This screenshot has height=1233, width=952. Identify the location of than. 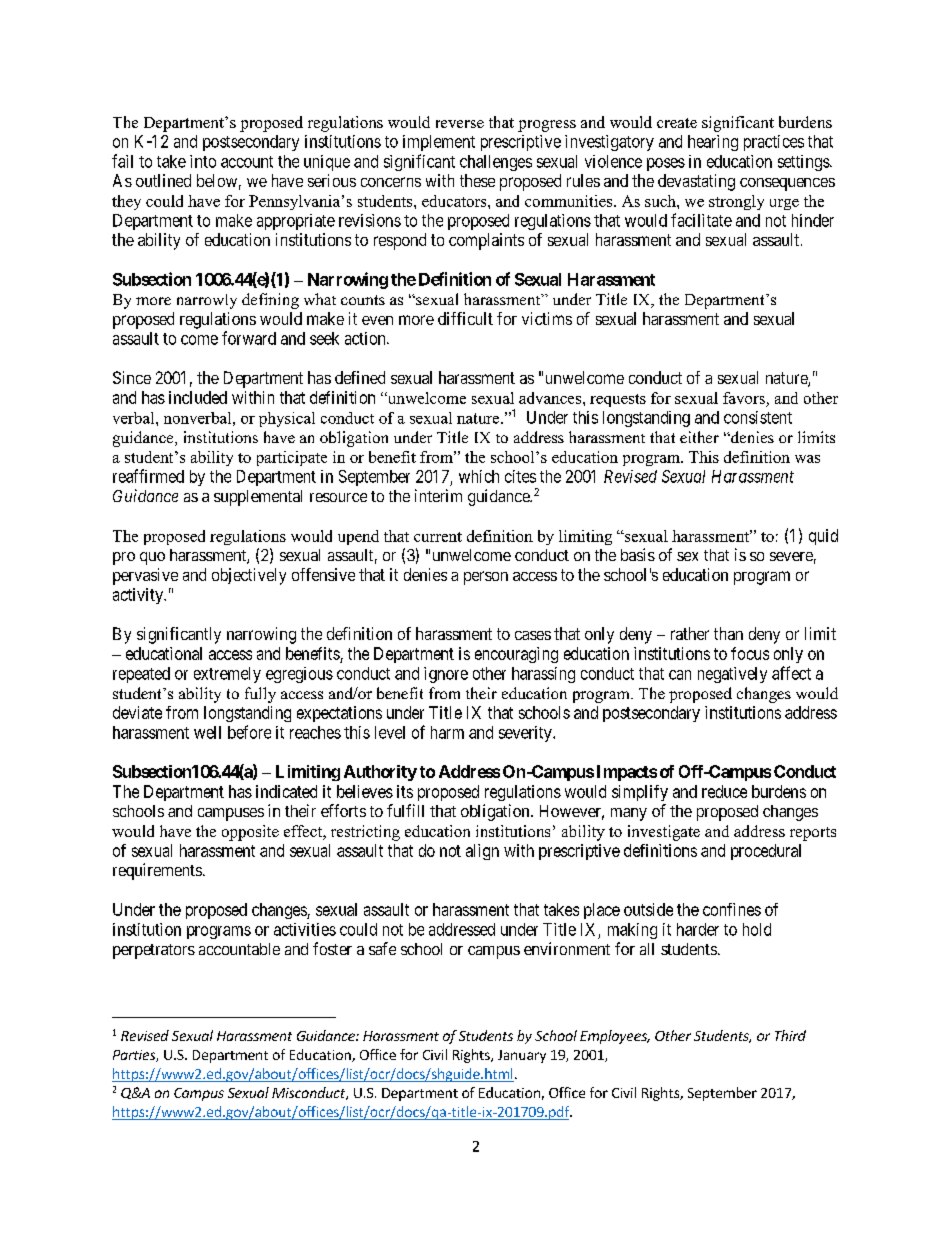
(728, 633).
